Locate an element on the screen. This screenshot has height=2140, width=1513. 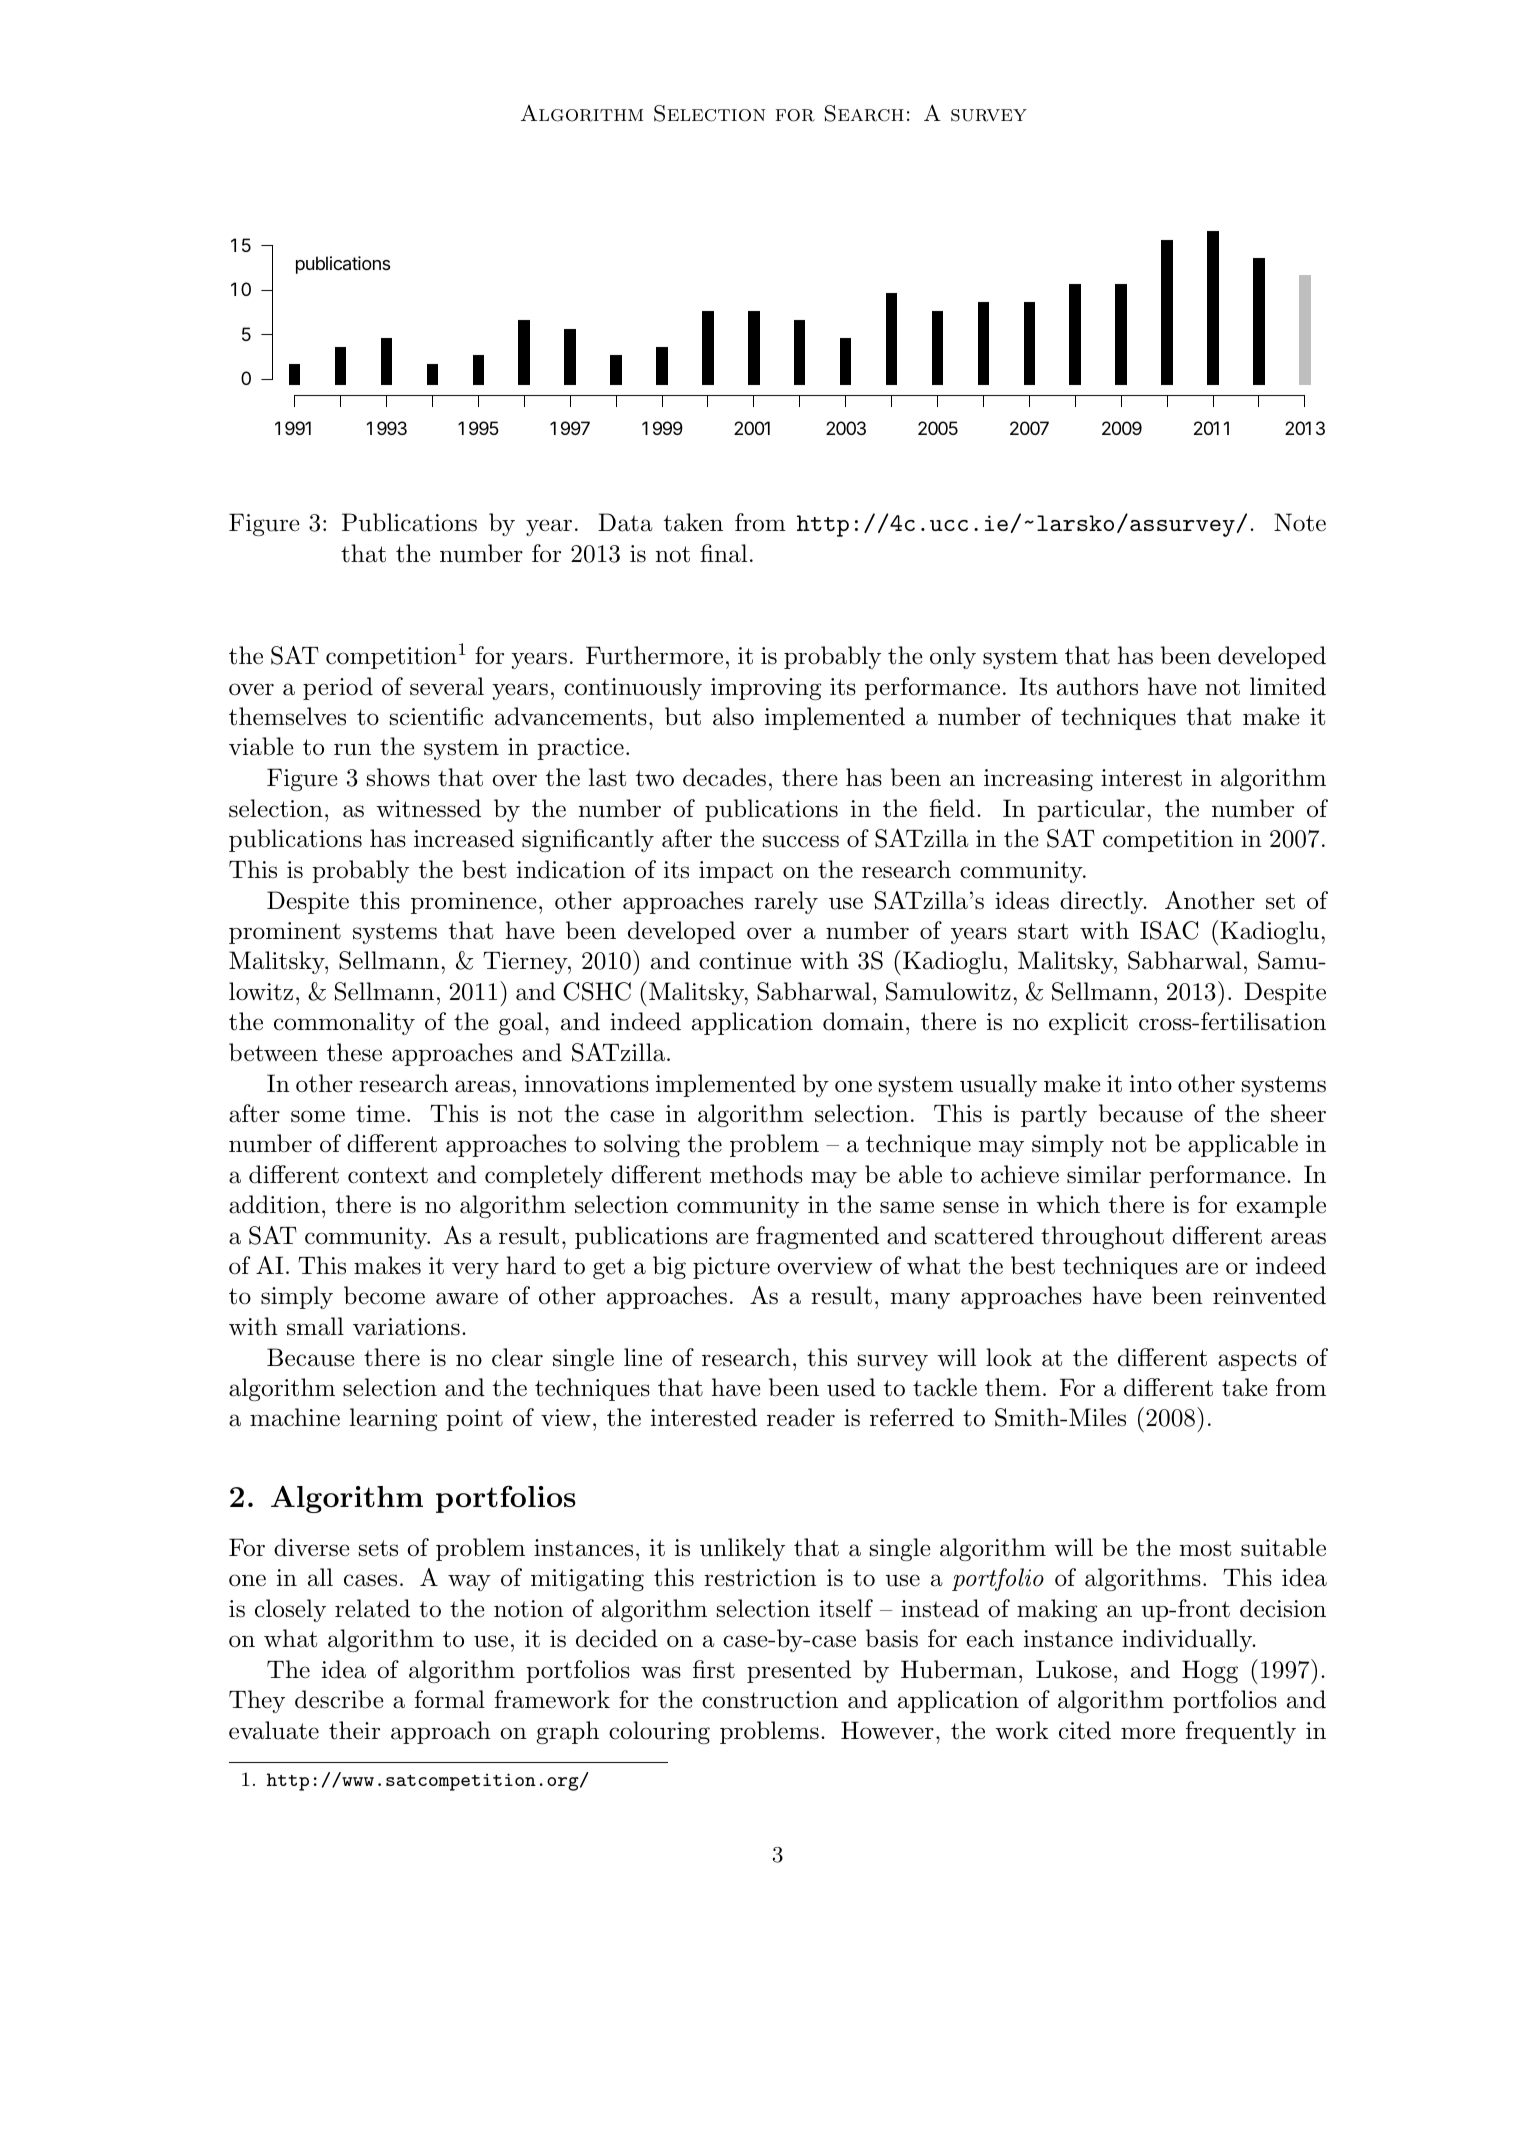
final is located at coordinates (723, 553).
